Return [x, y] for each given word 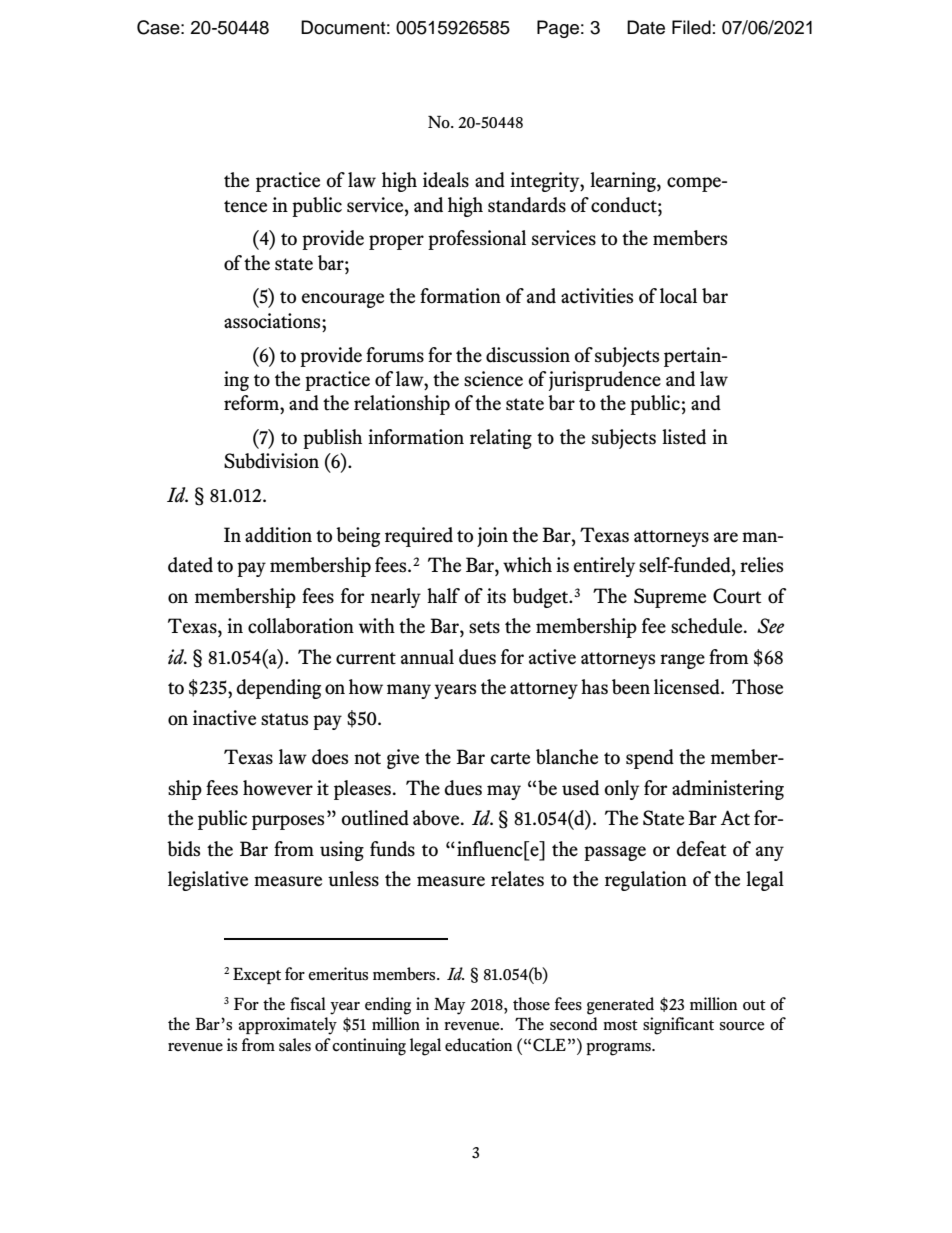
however [278, 788]
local [678, 296]
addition [278, 535]
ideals [446, 180]
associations [273, 321]
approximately [288, 1026]
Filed [691, 27]
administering [728, 790]
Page [558, 29]
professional [477, 240]
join [492, 537]
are [726, 537]
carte [510, 758]
